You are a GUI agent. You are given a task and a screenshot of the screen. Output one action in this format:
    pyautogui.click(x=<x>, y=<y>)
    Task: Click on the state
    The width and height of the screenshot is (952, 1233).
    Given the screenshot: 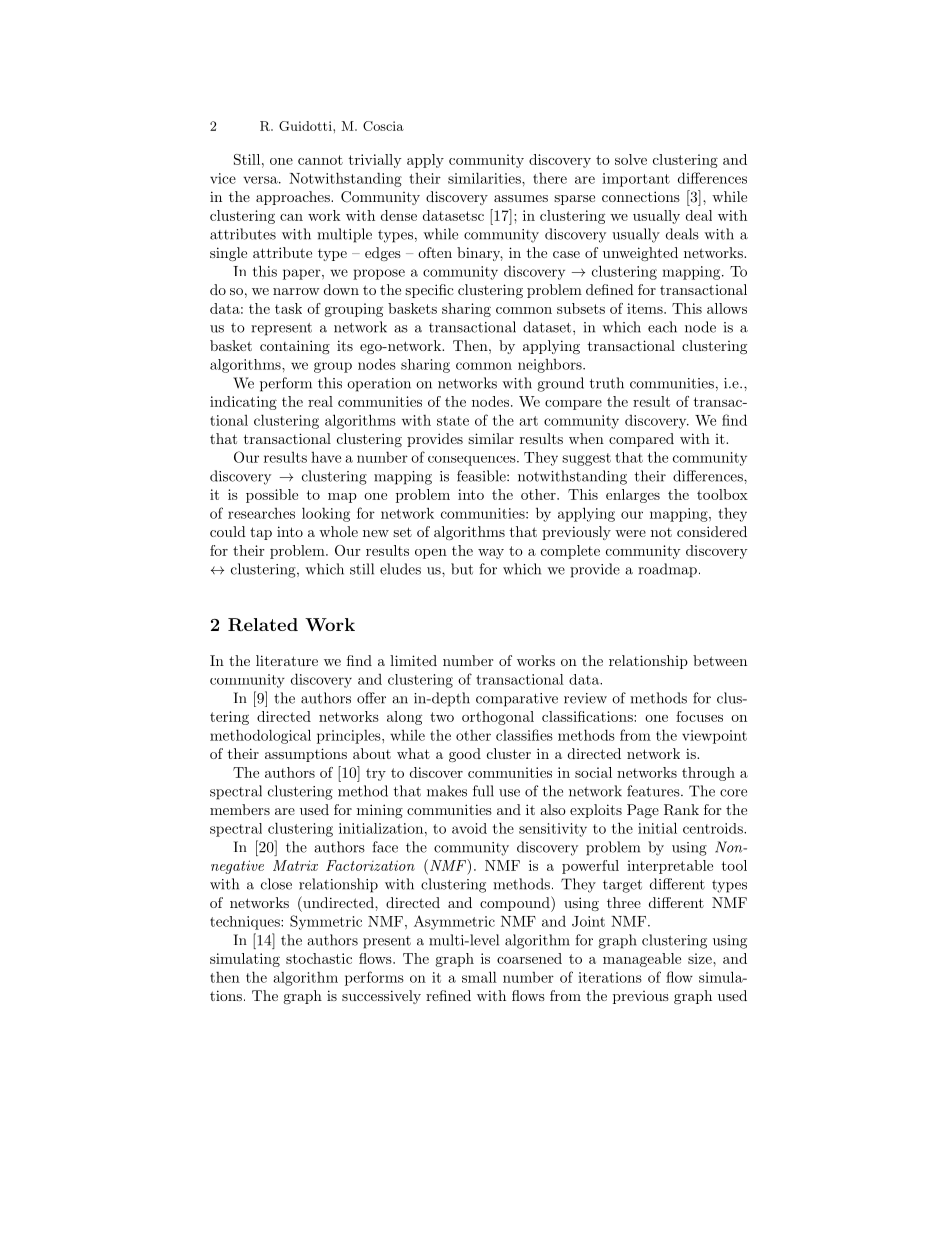 What is the action you would take?
    pyautogui.click(x=453, y=421)
